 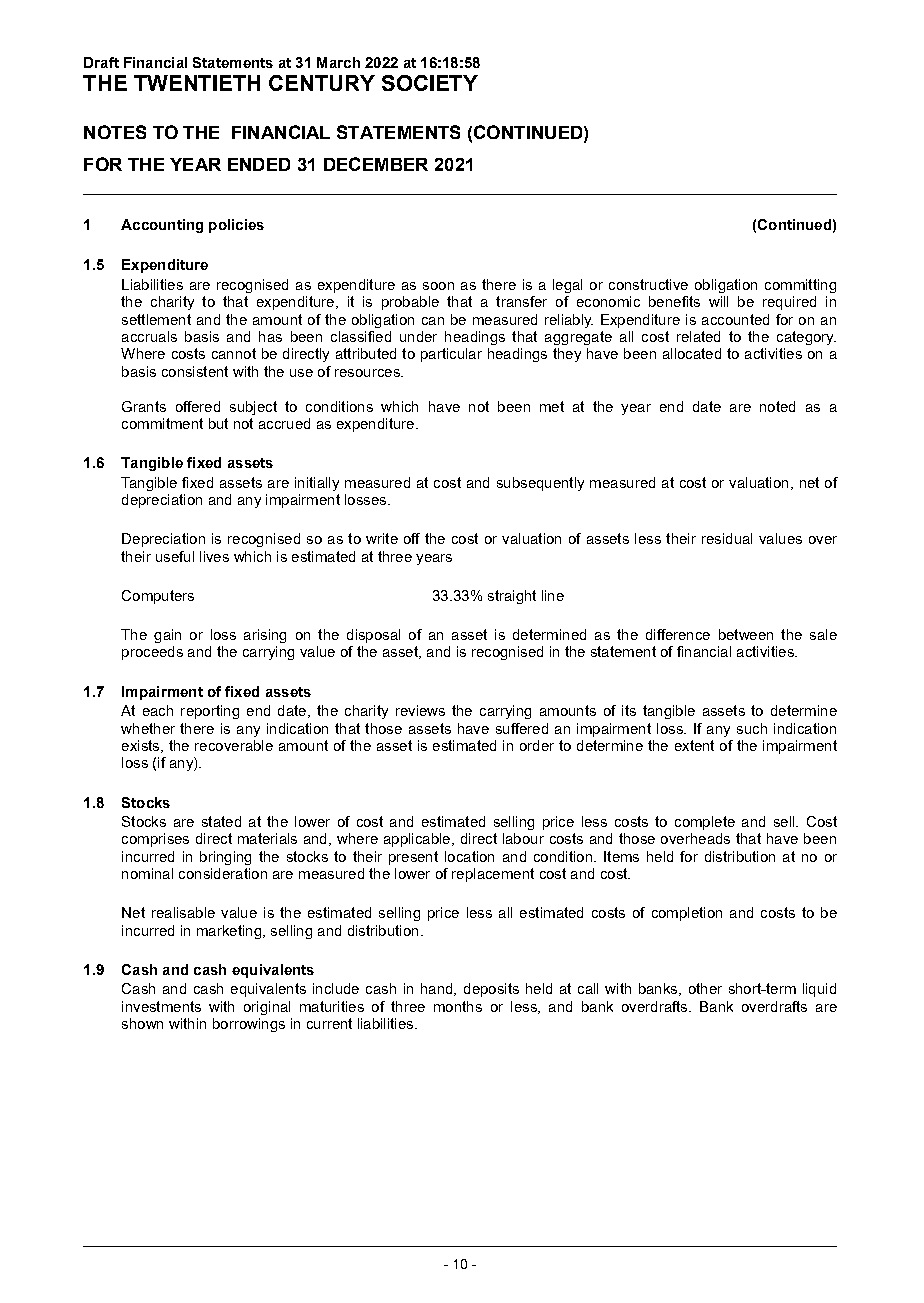 What do you see at coordinates (197, 83) in the document?
I see `TWENTIETH` at bounding box center [197, 83].
